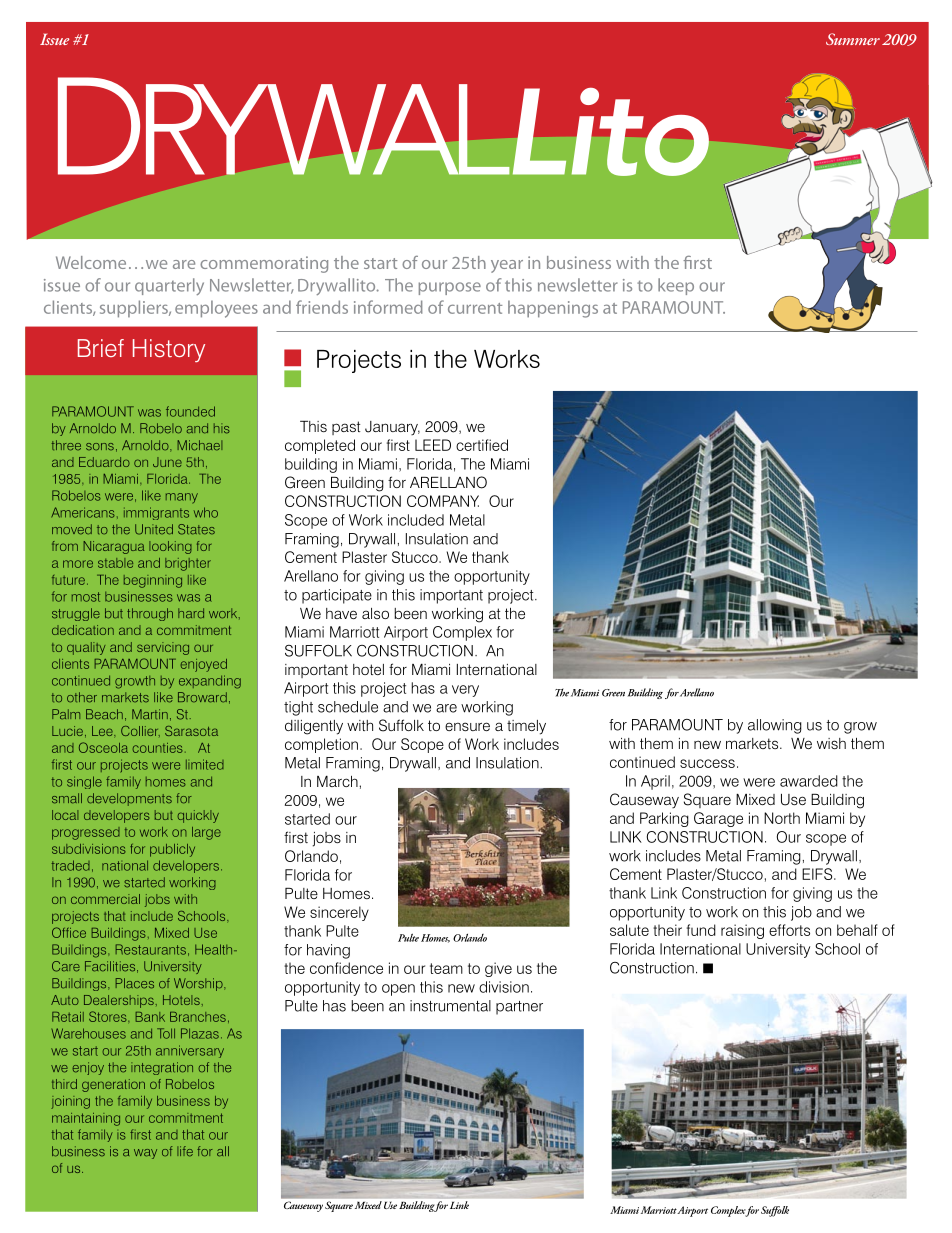  Describe the element at coordinates (185, 1151) in the screenshot. I see `life` at that location.
